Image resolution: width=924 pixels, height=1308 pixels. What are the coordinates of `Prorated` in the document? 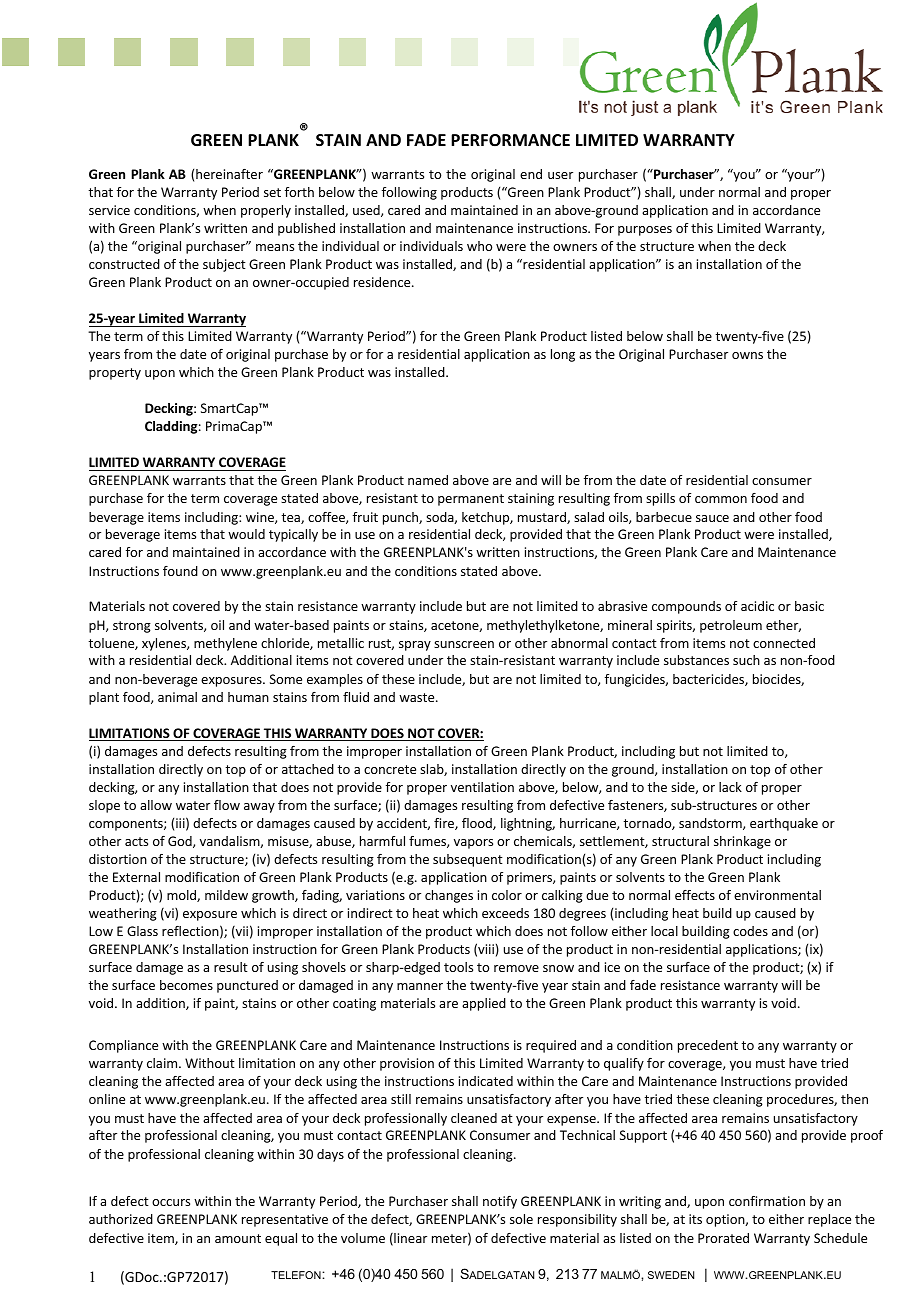 It's located at (723, 1238).
